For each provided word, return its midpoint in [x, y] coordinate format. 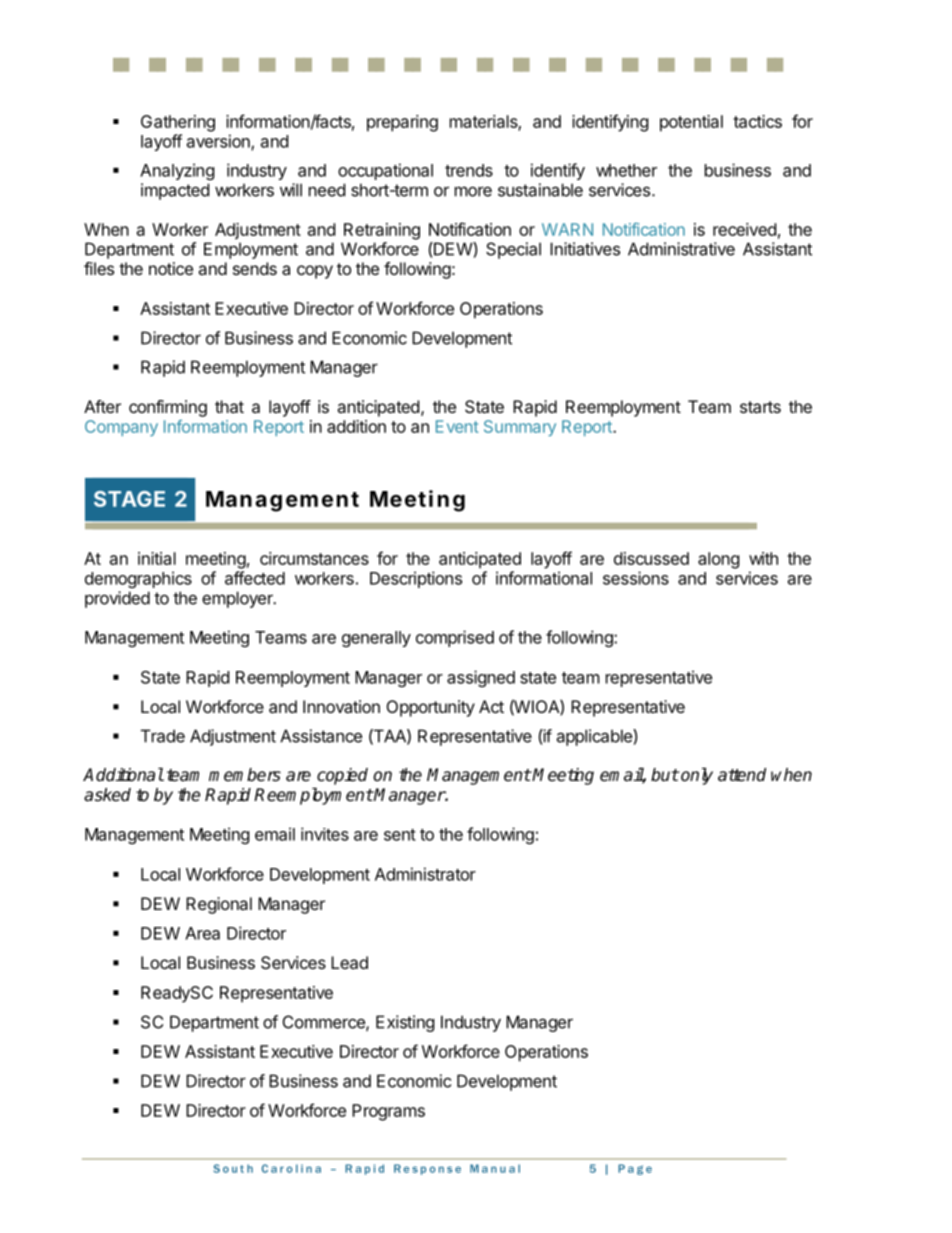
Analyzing [177, 171]
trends [469, 170]
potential [691, 123]
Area [202, 933]
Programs [388, 1112]
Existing [405, 1023]
